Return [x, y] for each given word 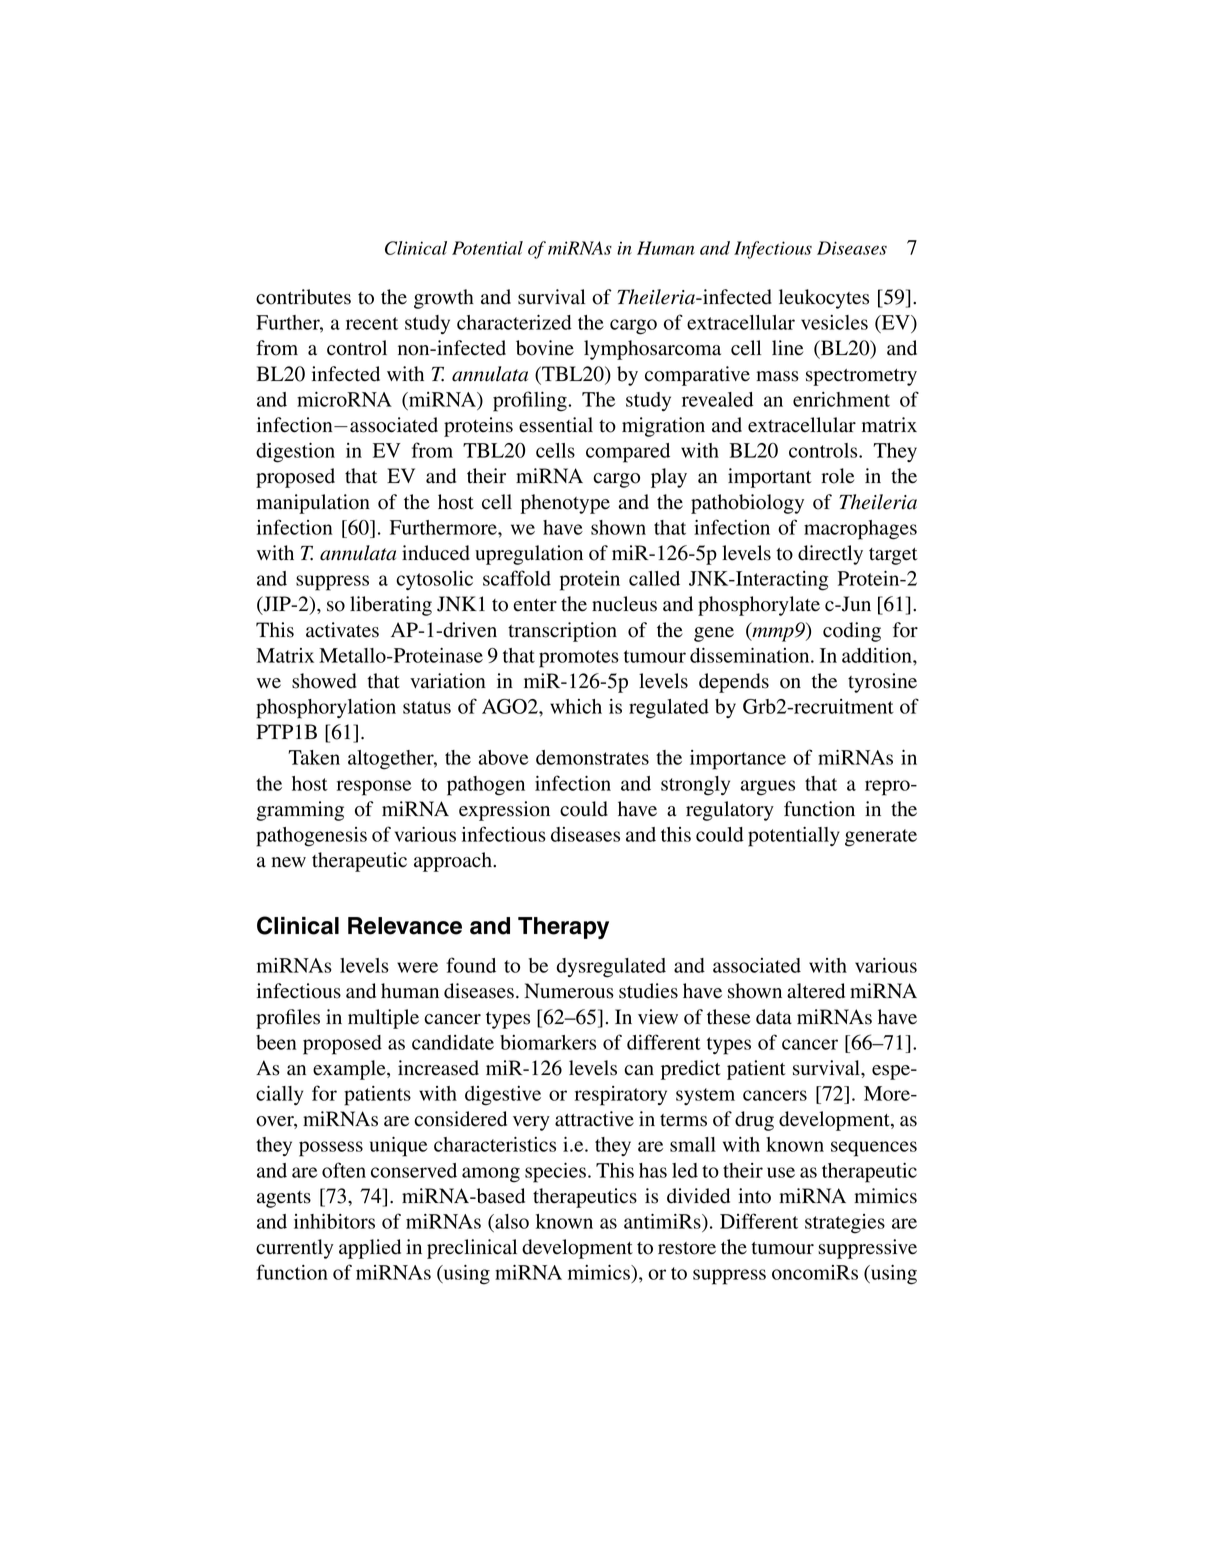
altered [816, 991]
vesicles [834, 322]
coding [852, 632]
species [555, 1173]
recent [372, 323]
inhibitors [334, 1221]
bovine [545, 348]
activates [342, 630]
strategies [845, 1224]
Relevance [405, 926]
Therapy [563, 928]
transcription [562, 632]
